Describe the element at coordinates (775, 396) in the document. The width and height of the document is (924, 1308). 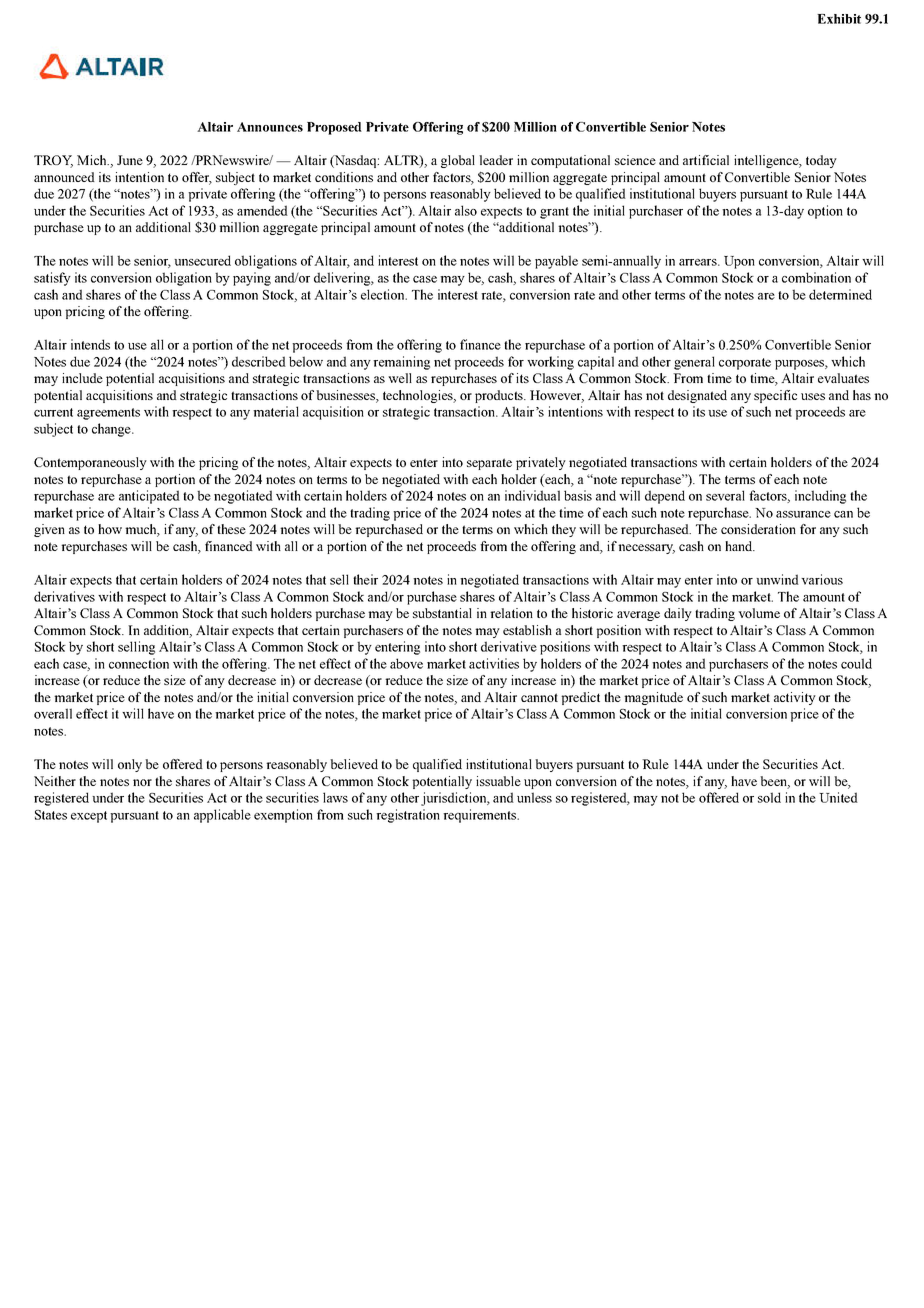
I see `specific` at that location.
